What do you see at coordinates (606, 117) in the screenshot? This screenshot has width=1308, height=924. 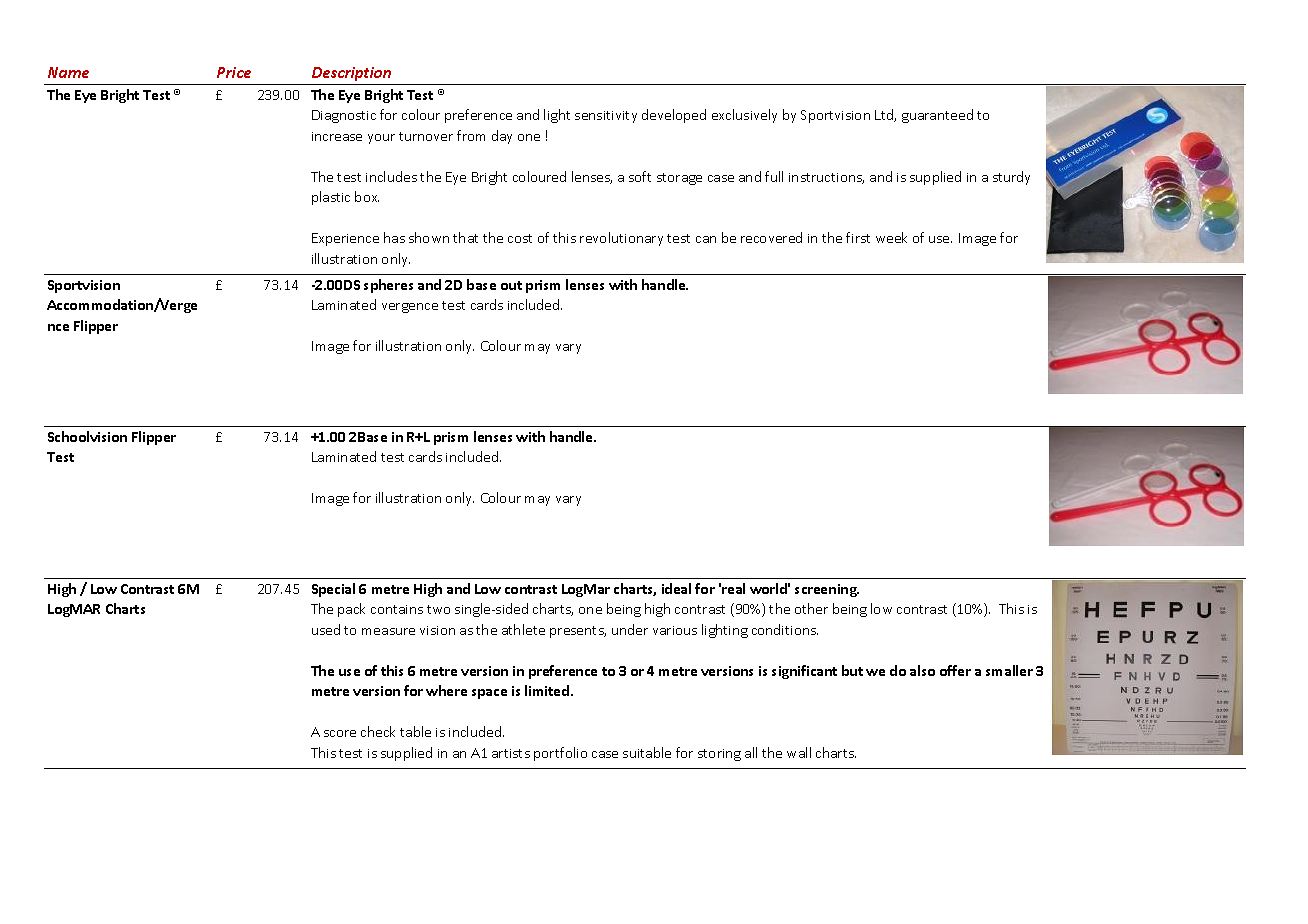 I see `sensitivity` at bounding box center [606, 117].
